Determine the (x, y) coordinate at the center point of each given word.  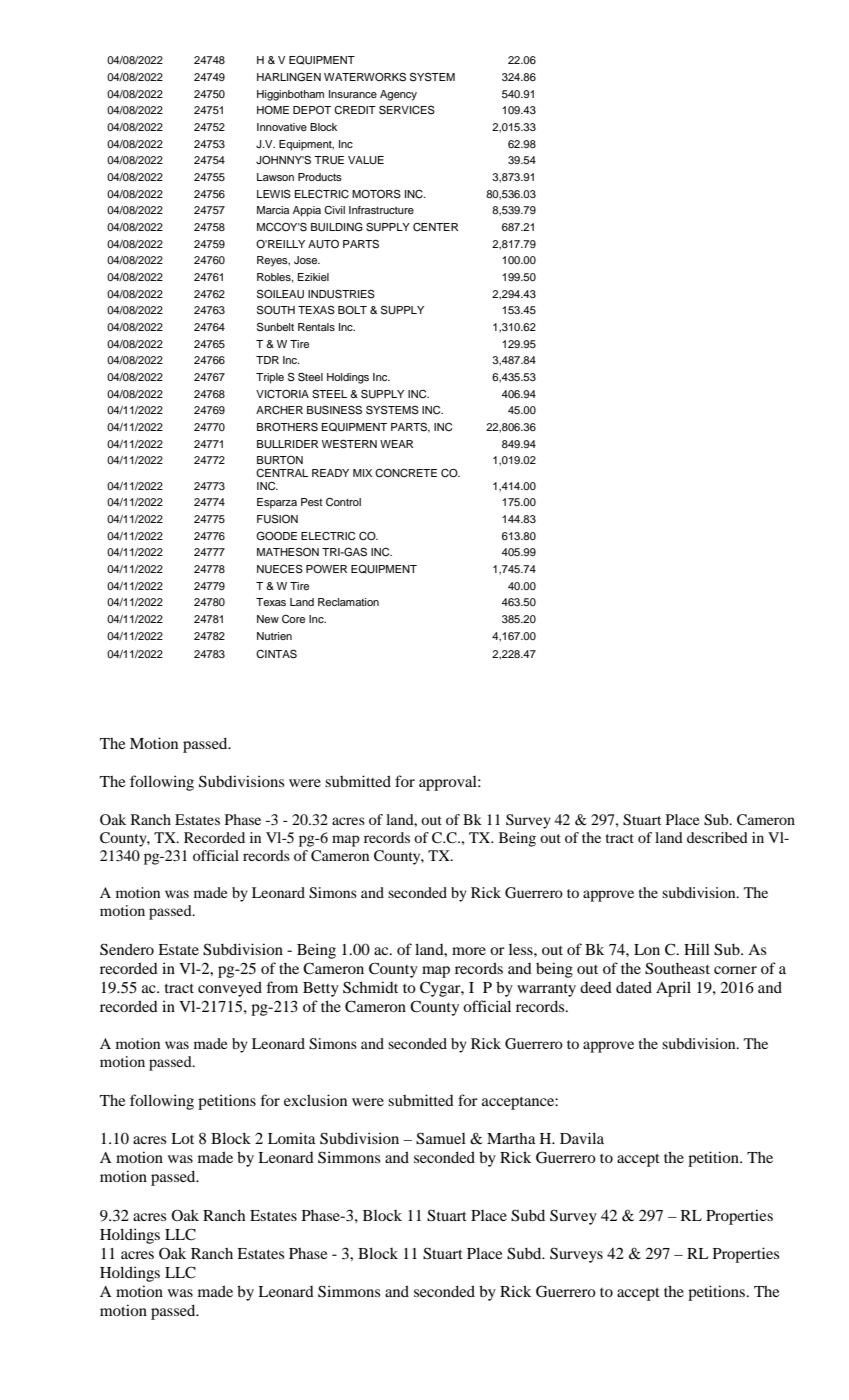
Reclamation (348, 602)
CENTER (435, 227)
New (268, 619)
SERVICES (407, 110)
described (717, 837)
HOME (273, 110)
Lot (182, 1138)
